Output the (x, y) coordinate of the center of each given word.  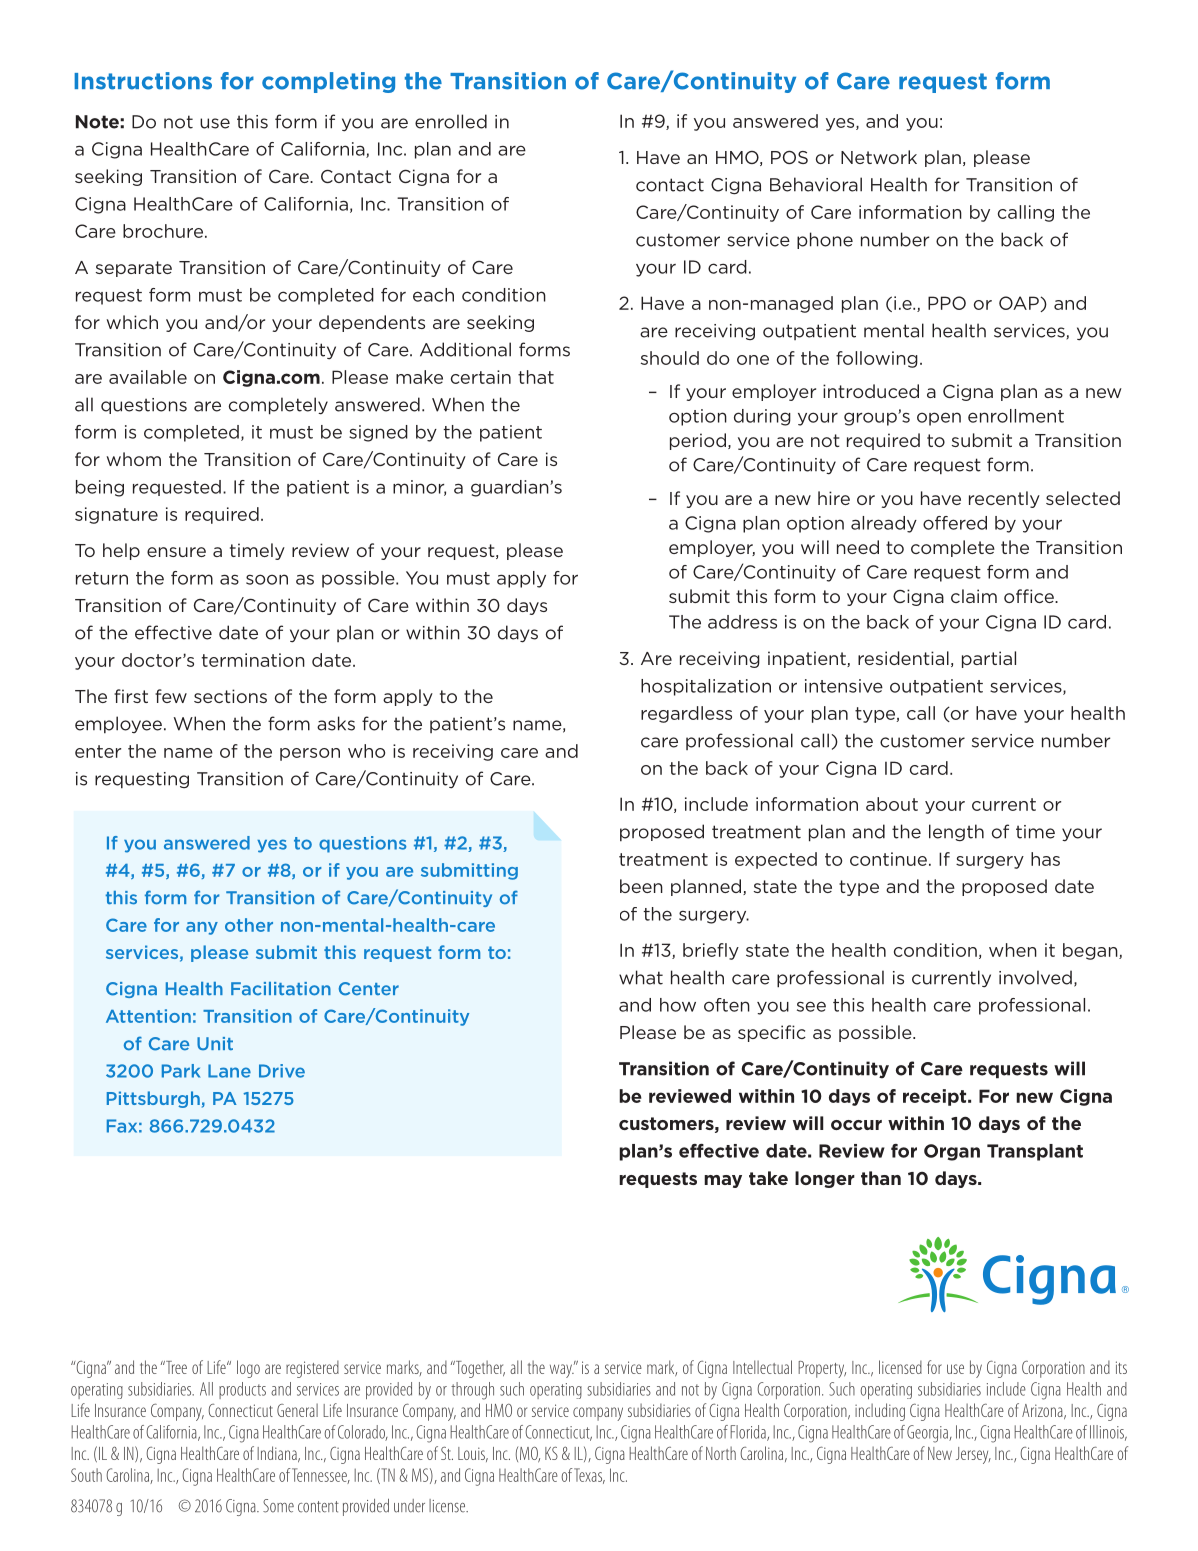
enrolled (451, 121)
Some (278, 1506)
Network (879, 157)
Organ (952, 1152)
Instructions (143, 81)
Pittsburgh (153, 1099)
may (723, 1181)
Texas (589, 1476)
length (956, 832)
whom (133, 459)
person (310, 754)
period (698, 441)
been (641, 886)
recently (1004, 499)
